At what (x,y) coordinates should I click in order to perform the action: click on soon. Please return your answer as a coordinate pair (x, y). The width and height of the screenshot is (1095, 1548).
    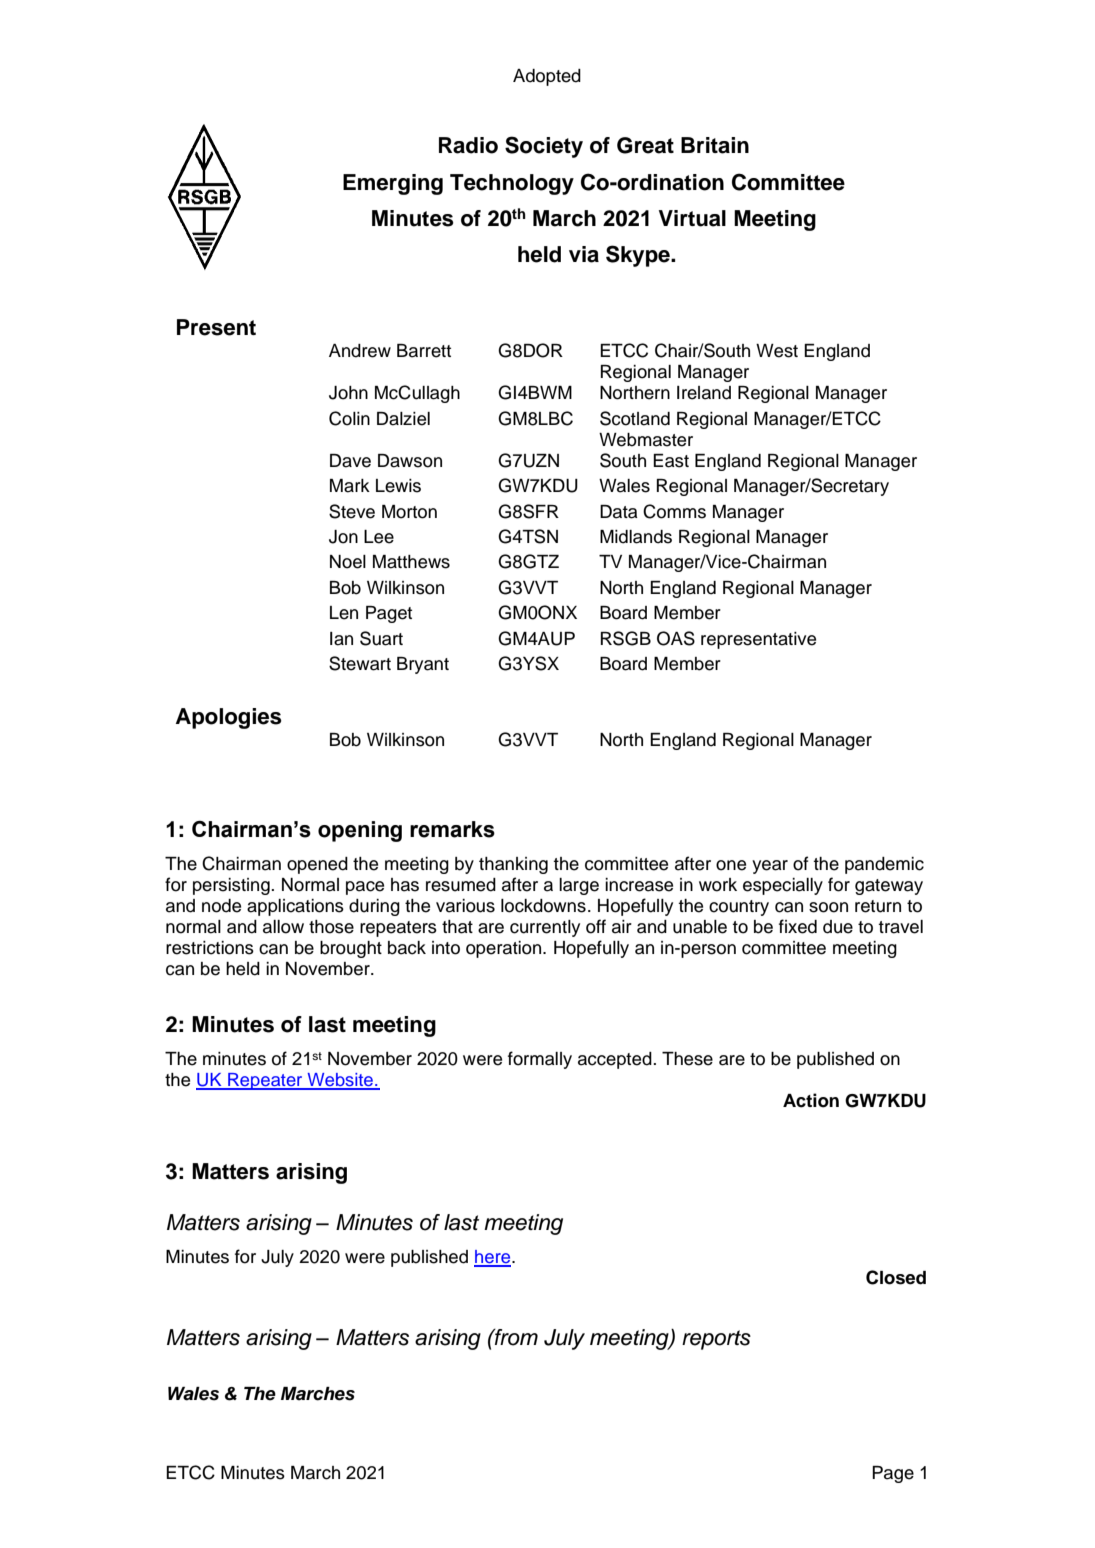
    Looking at the image, I should click on (828, 907).
